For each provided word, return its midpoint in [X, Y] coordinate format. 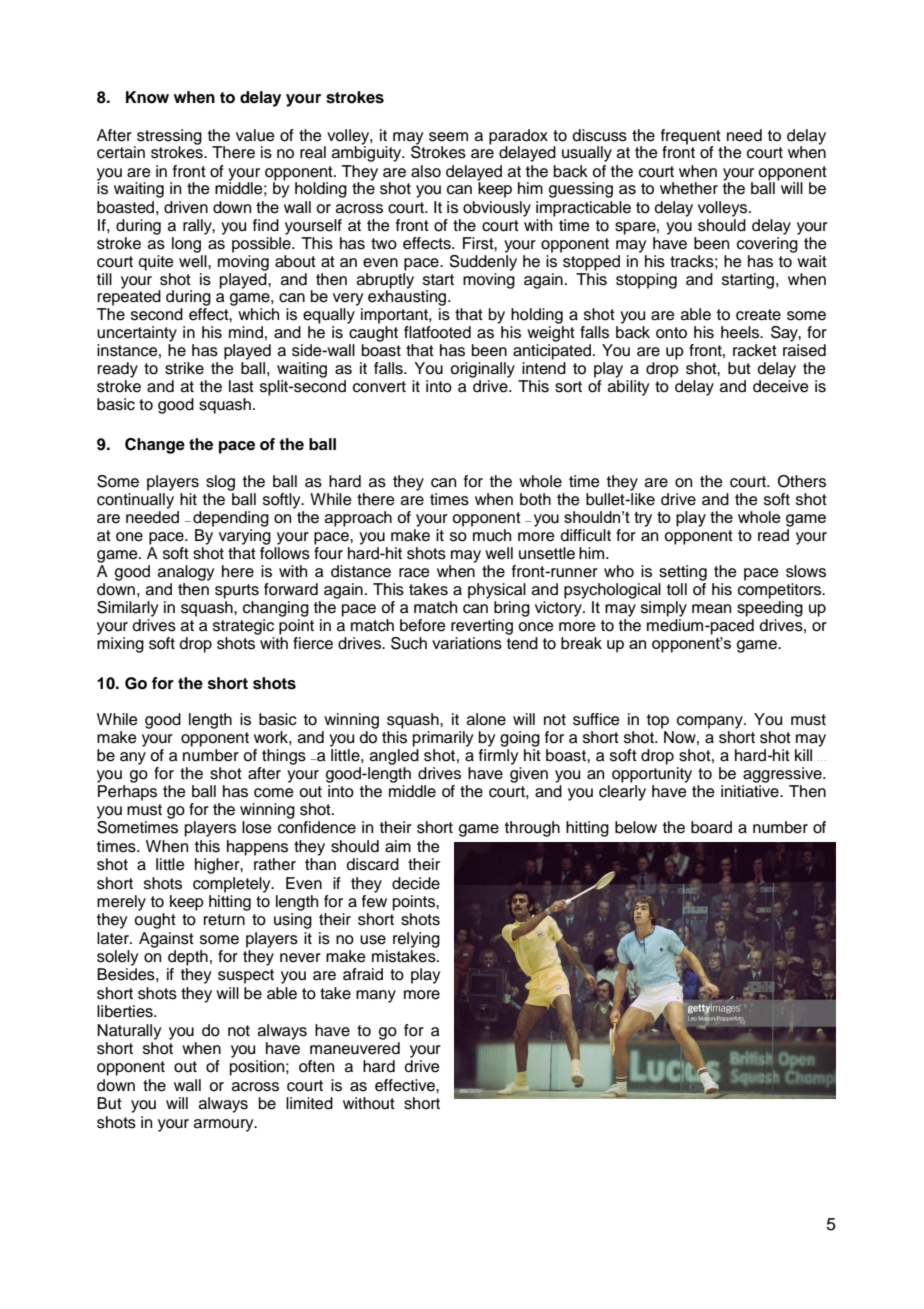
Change [155, 446]
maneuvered [355, 1048]
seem [448, 137]
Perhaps [127, 793]
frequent [691, 137]
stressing [168, 138]
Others [802, 481]
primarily [443, 739]
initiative [751, 791]
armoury [225, 1125]
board [711, 827]
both [535, 499]
